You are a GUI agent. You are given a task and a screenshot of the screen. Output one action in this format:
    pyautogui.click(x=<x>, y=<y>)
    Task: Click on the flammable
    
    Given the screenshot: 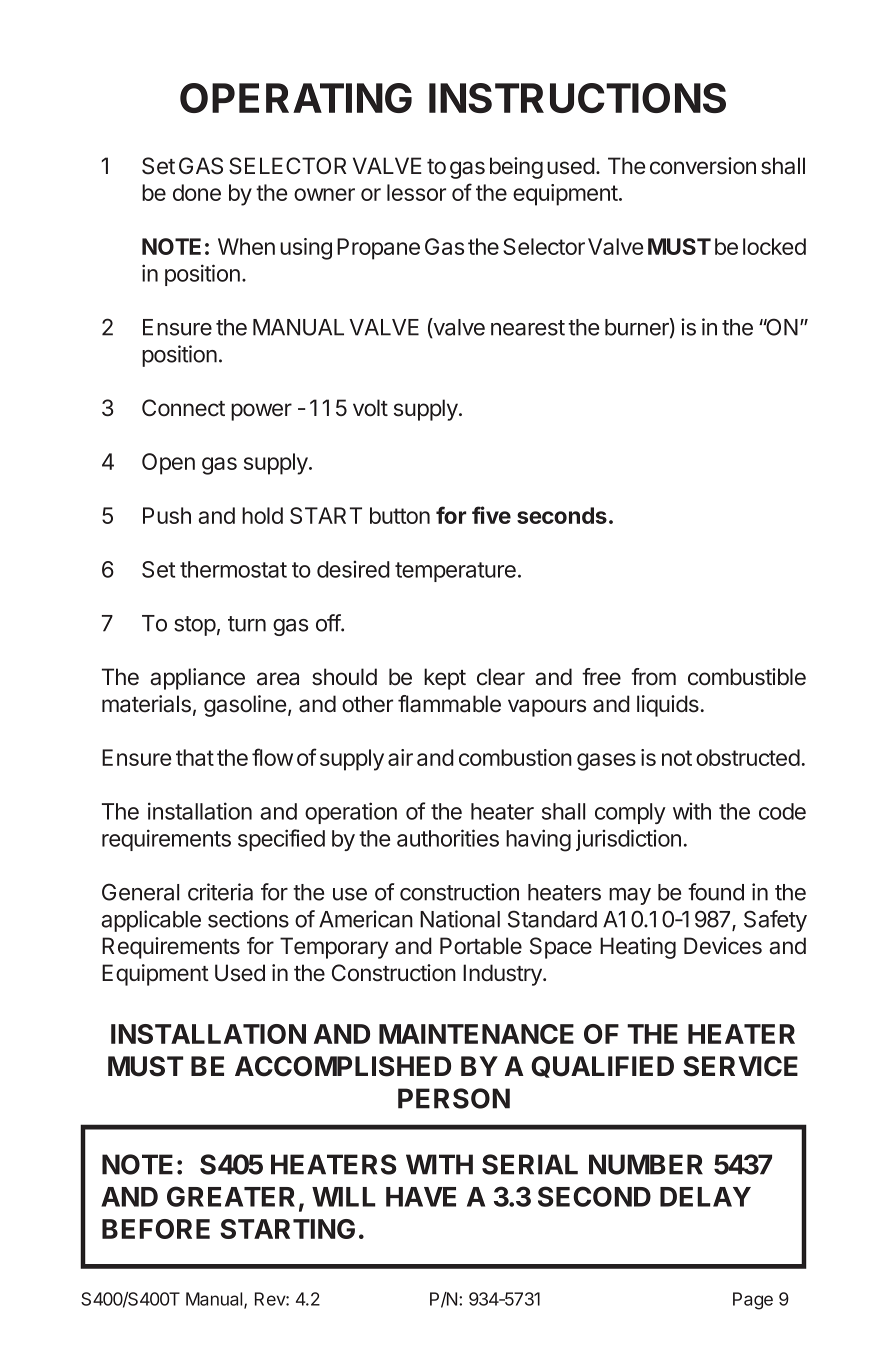 What is the action you would take?
    pyautogui.click(x=449, y=704)
